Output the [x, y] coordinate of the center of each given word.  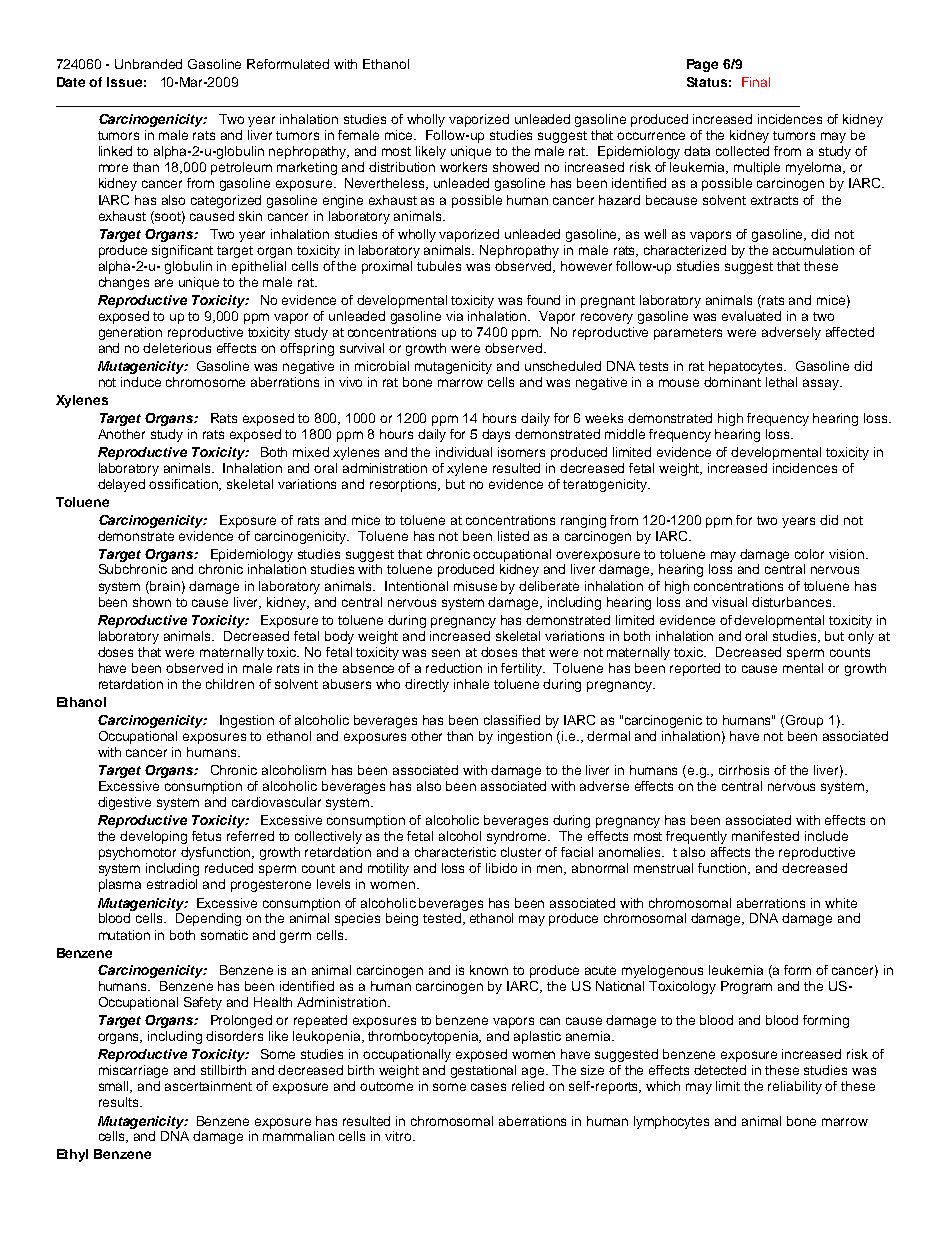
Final [756, 82]
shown [152, 602]
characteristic [455, 852]
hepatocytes [747, 367]
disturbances [793, 602]
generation [130, 333]
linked [115, 151]
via [454, 316]
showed [516, 167]
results [120, 1102]
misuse [475, 586]
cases [488, 1087]
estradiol [172, 884]
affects [730, 852]
